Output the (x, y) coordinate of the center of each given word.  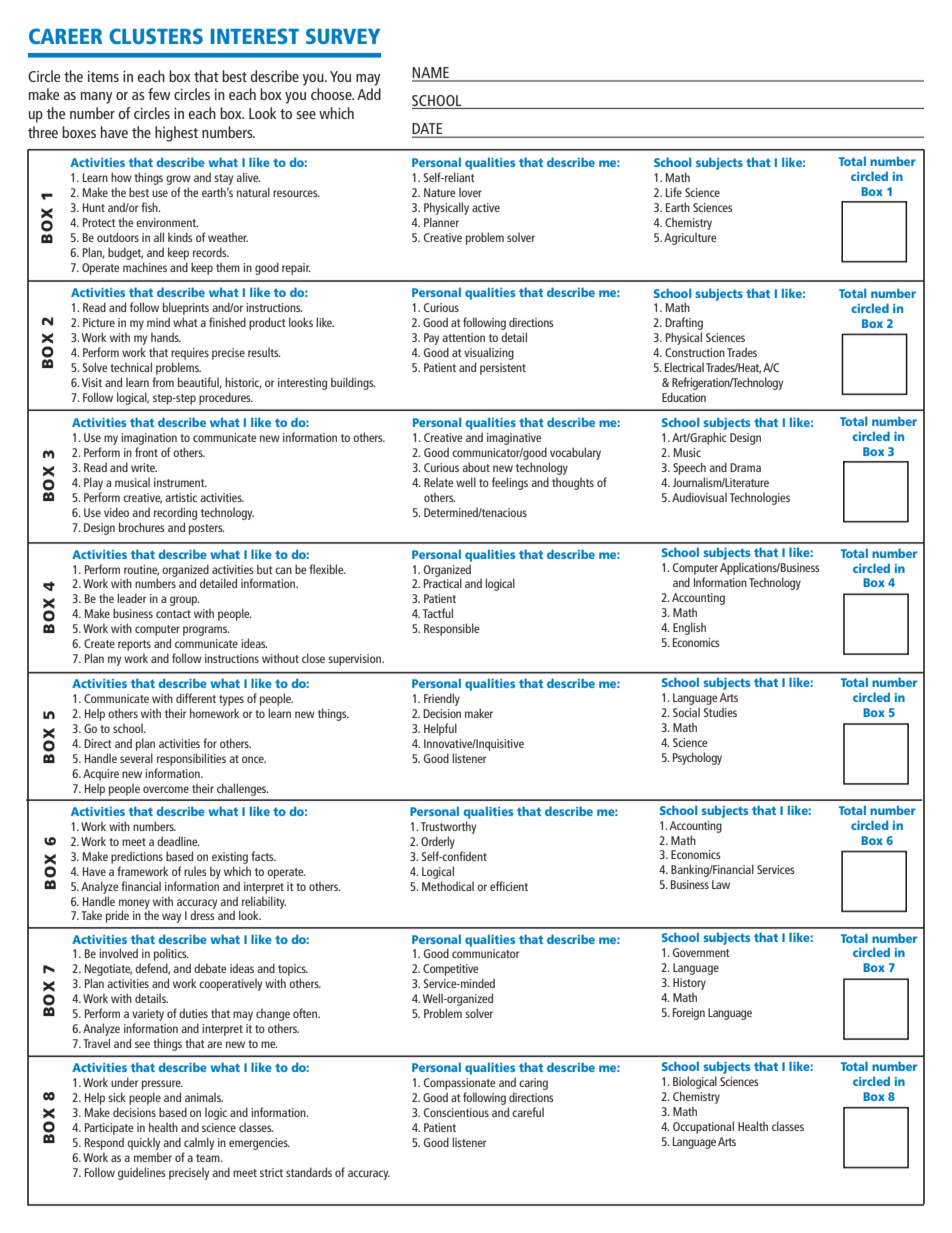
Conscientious (456, 1112)
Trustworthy (448, 827)
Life (674, 192)
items (103, 76)
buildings (353, 383)
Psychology (697, 758)
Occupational (703, 1127)
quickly (143, 1143)
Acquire (101, 775)
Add (369, 94)
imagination (149, 439)
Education (684, 397)
